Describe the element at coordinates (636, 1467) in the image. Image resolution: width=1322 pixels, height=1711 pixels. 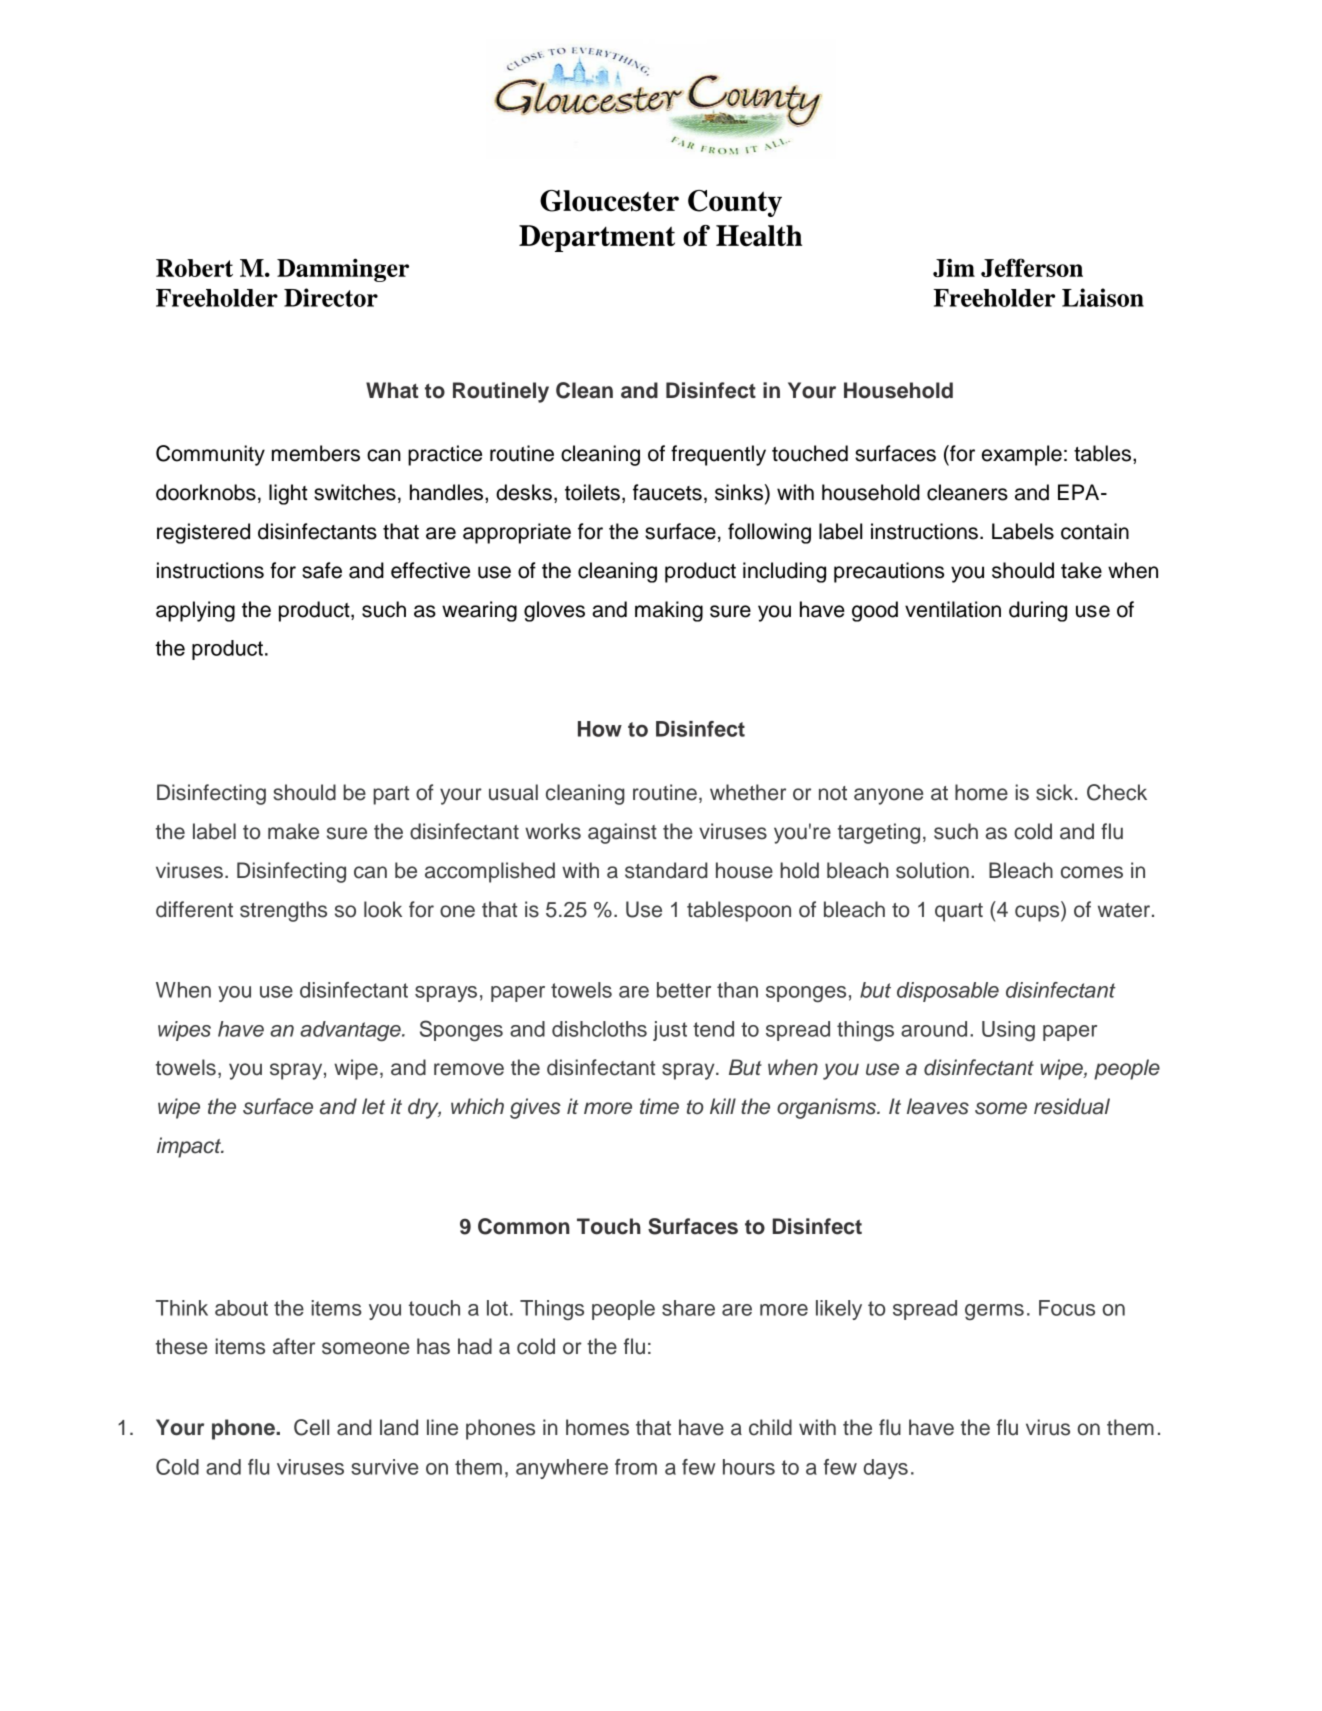
I see `from` at that location.
